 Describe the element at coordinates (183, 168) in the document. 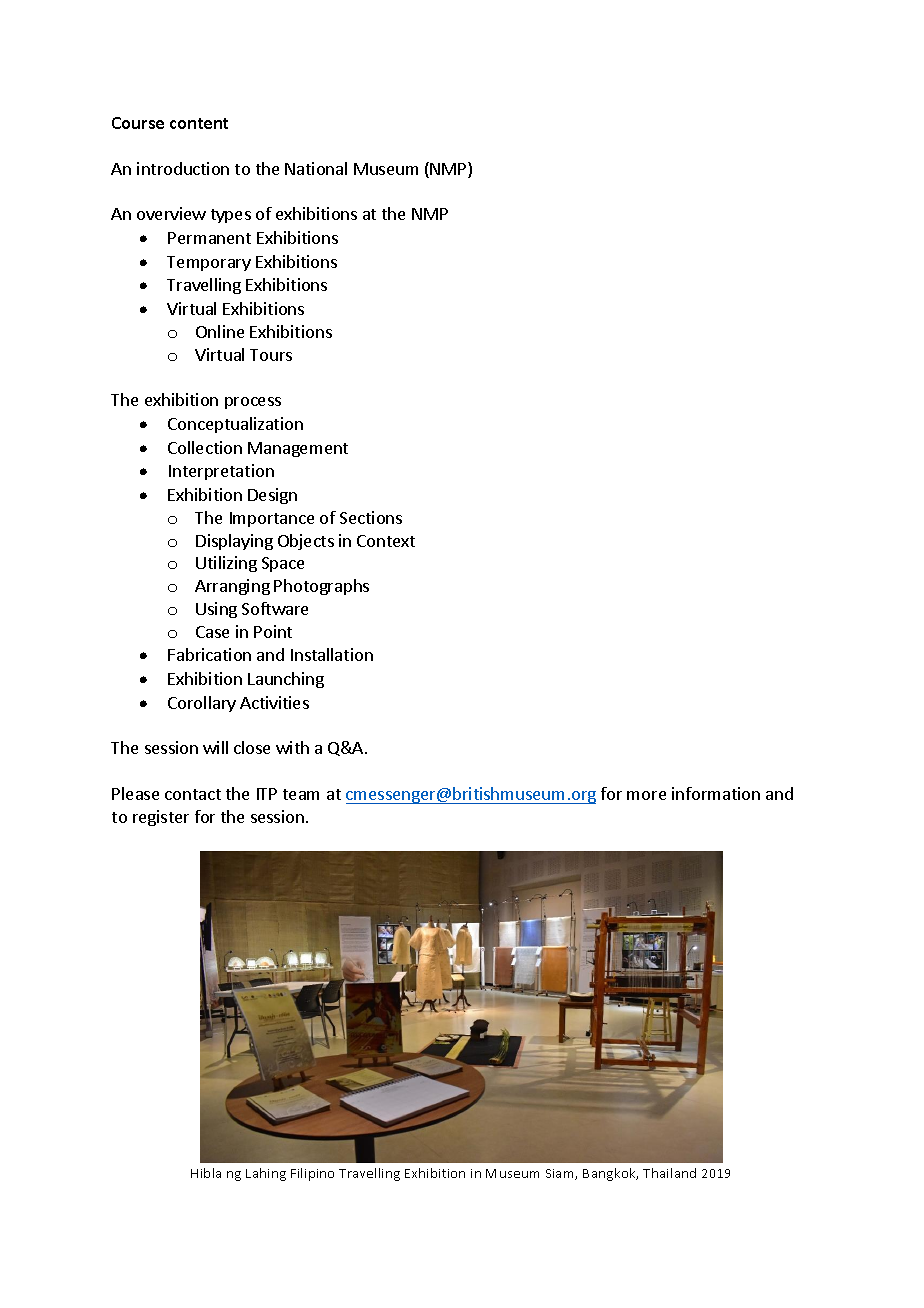

I see `introduction` at that location.
